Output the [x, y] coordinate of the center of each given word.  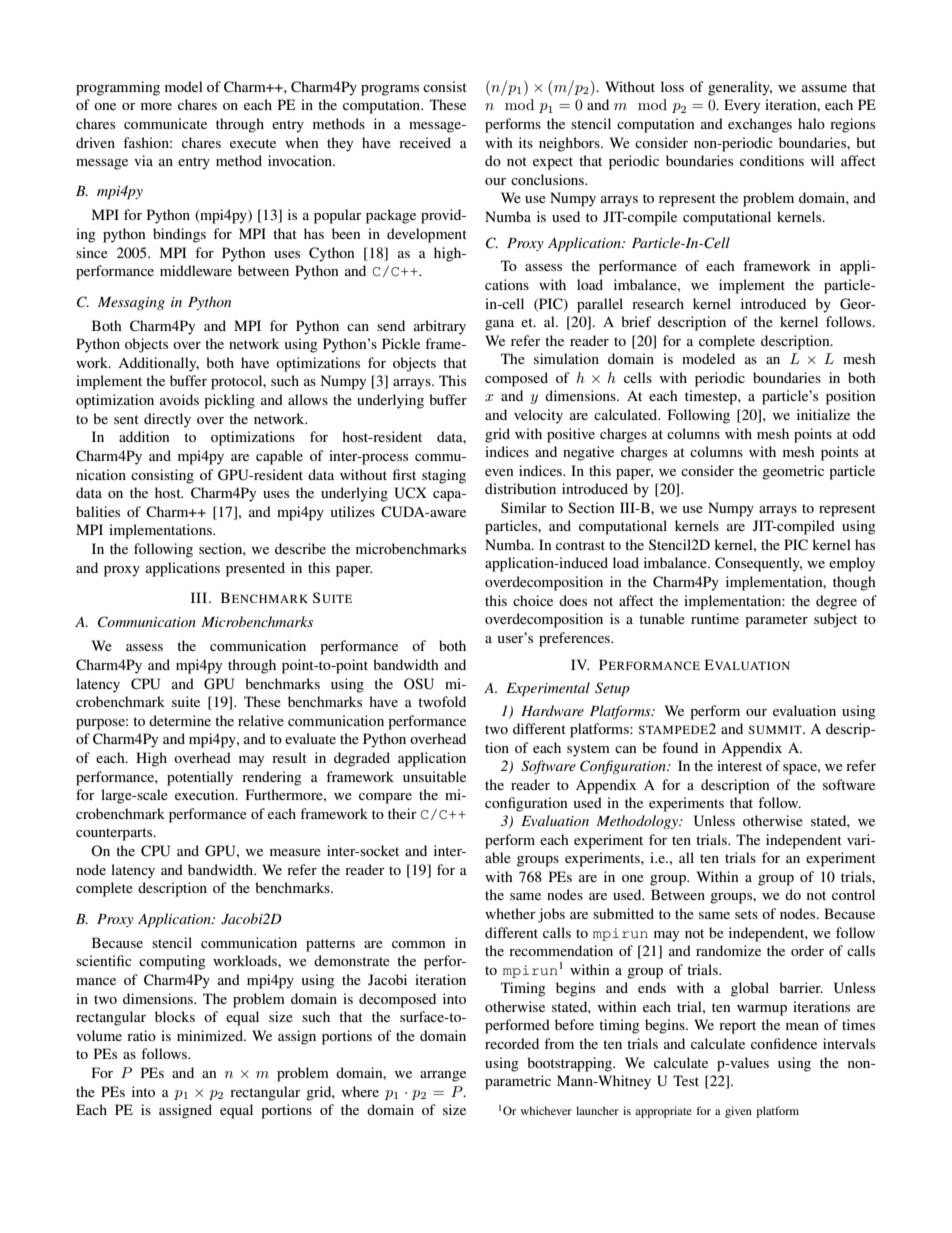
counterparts [115, 834]
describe [300, 548]
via [143, 160]
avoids [179, 399]
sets [746, 914]
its [526, 142]
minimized [211, 1035]
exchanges [760, 125]
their [402, 813]
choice [533, 600]
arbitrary [440, 327]
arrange [443, 1076]
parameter [776, 621]
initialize [823, 414]
